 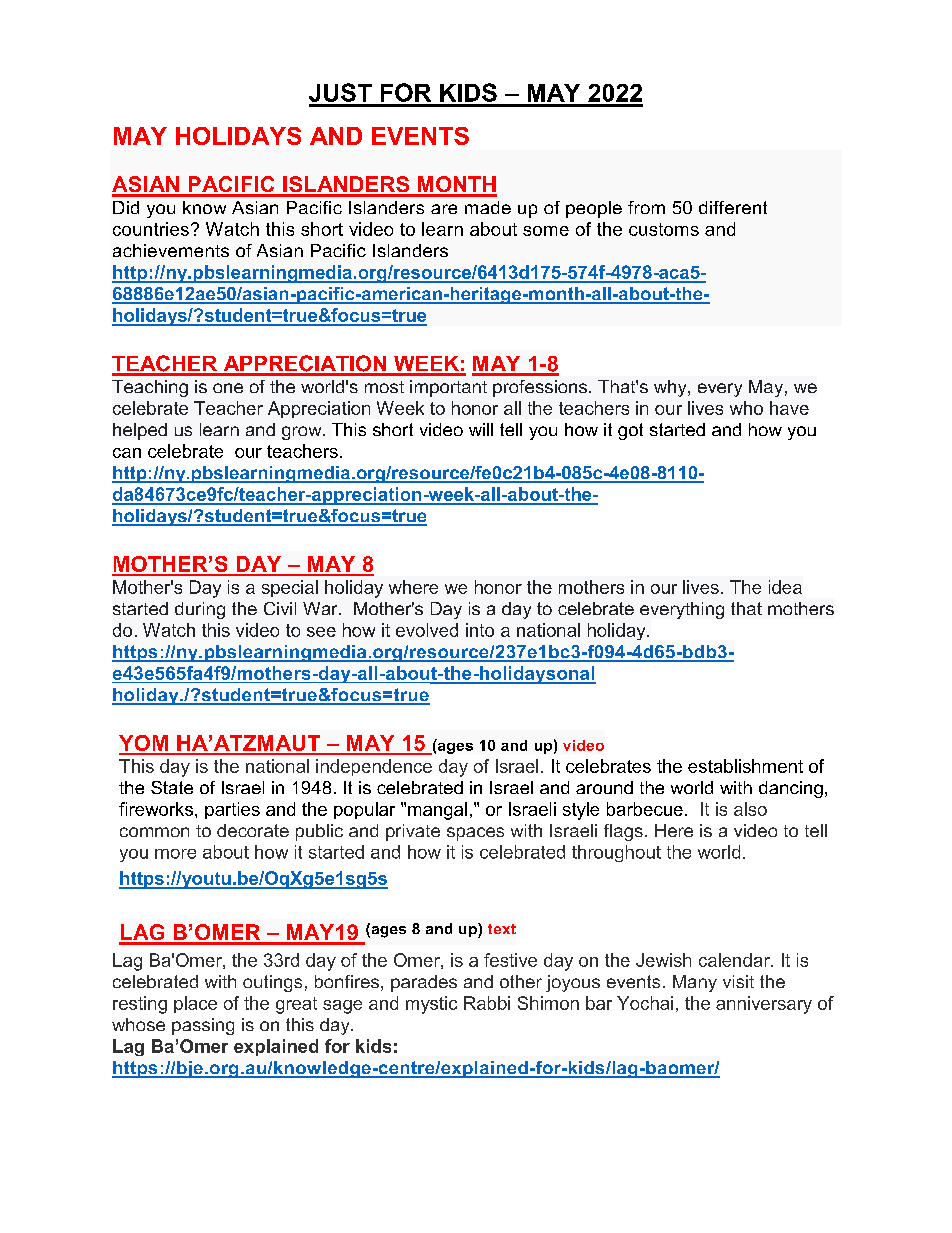 What do you see at coordinates (444, 209) in the screenshot?
I see `are` at bounding box center [444, 209].
